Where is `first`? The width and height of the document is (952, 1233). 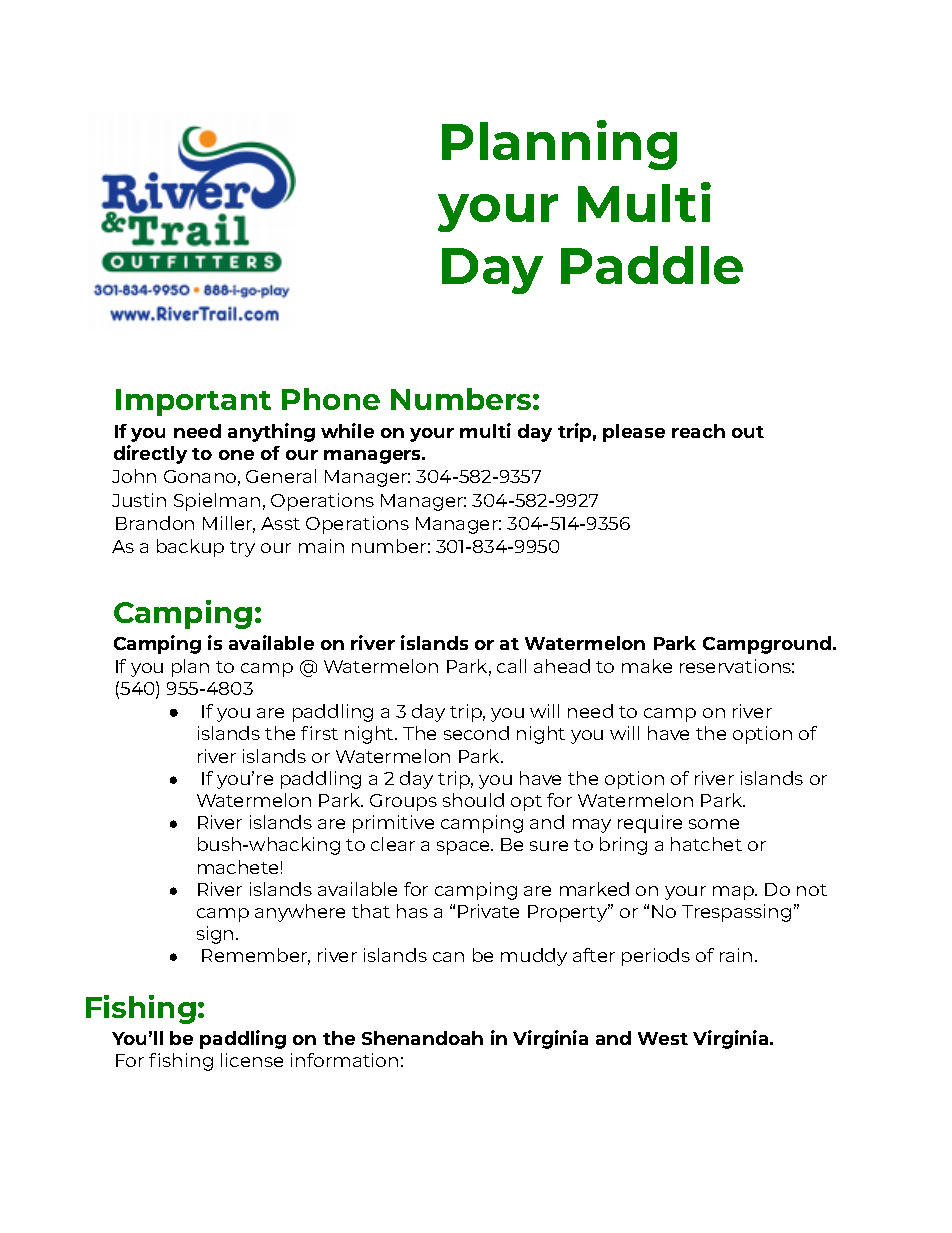 first is located at coordinates (319, 733).
